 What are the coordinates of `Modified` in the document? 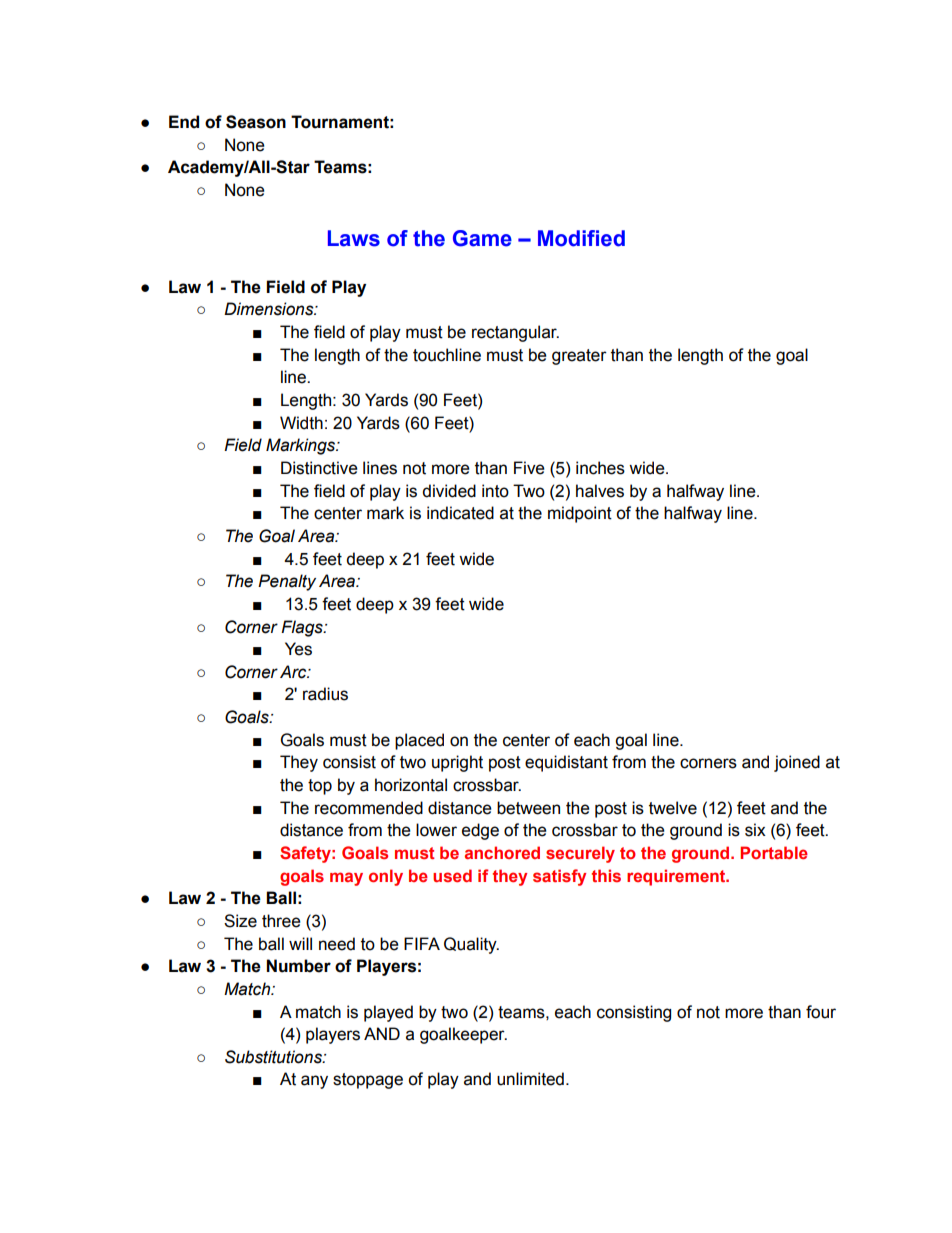 It's located at (581, 238).
